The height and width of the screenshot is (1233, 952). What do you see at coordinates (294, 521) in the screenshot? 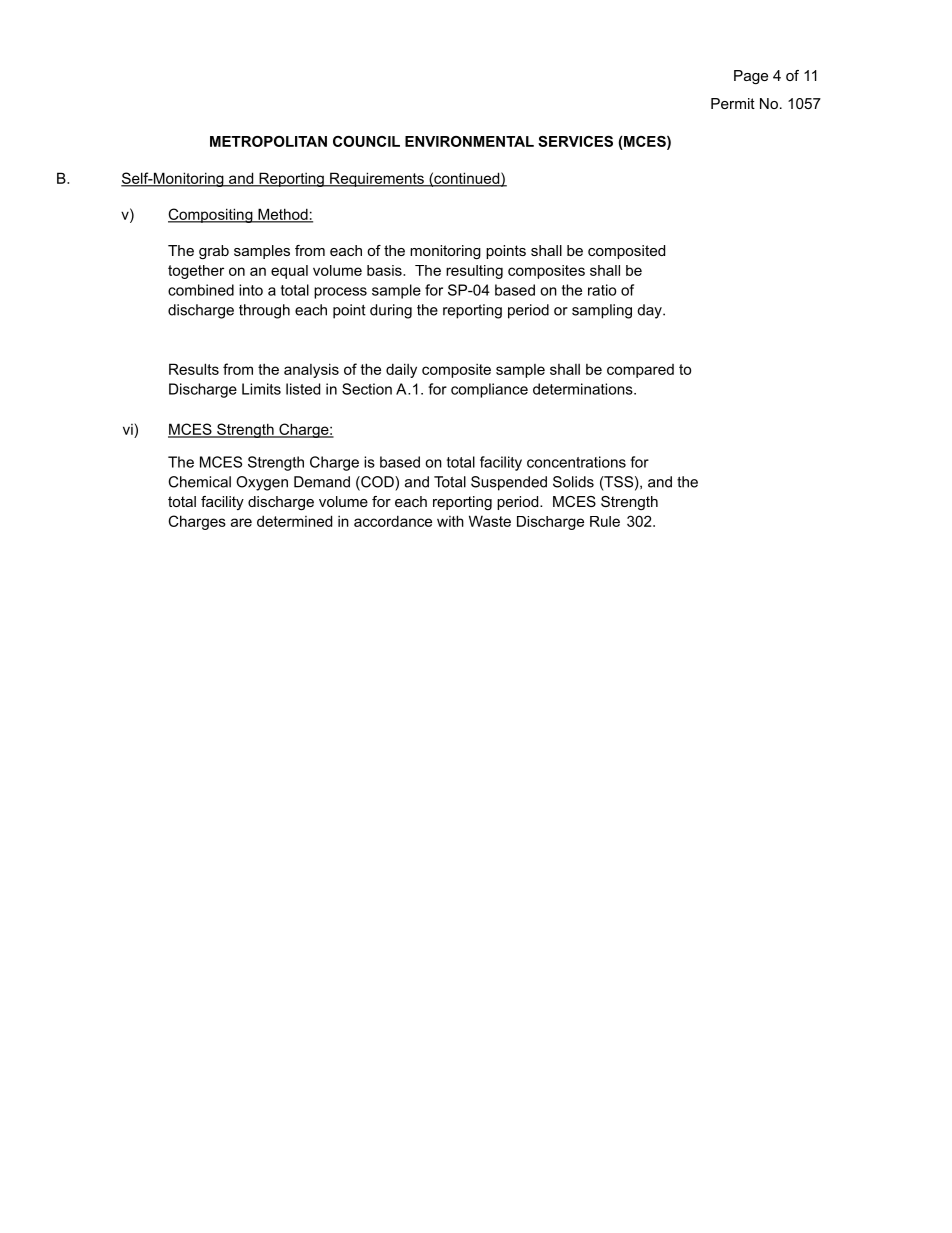
I see `determined` at bounding box center [294, 521].
